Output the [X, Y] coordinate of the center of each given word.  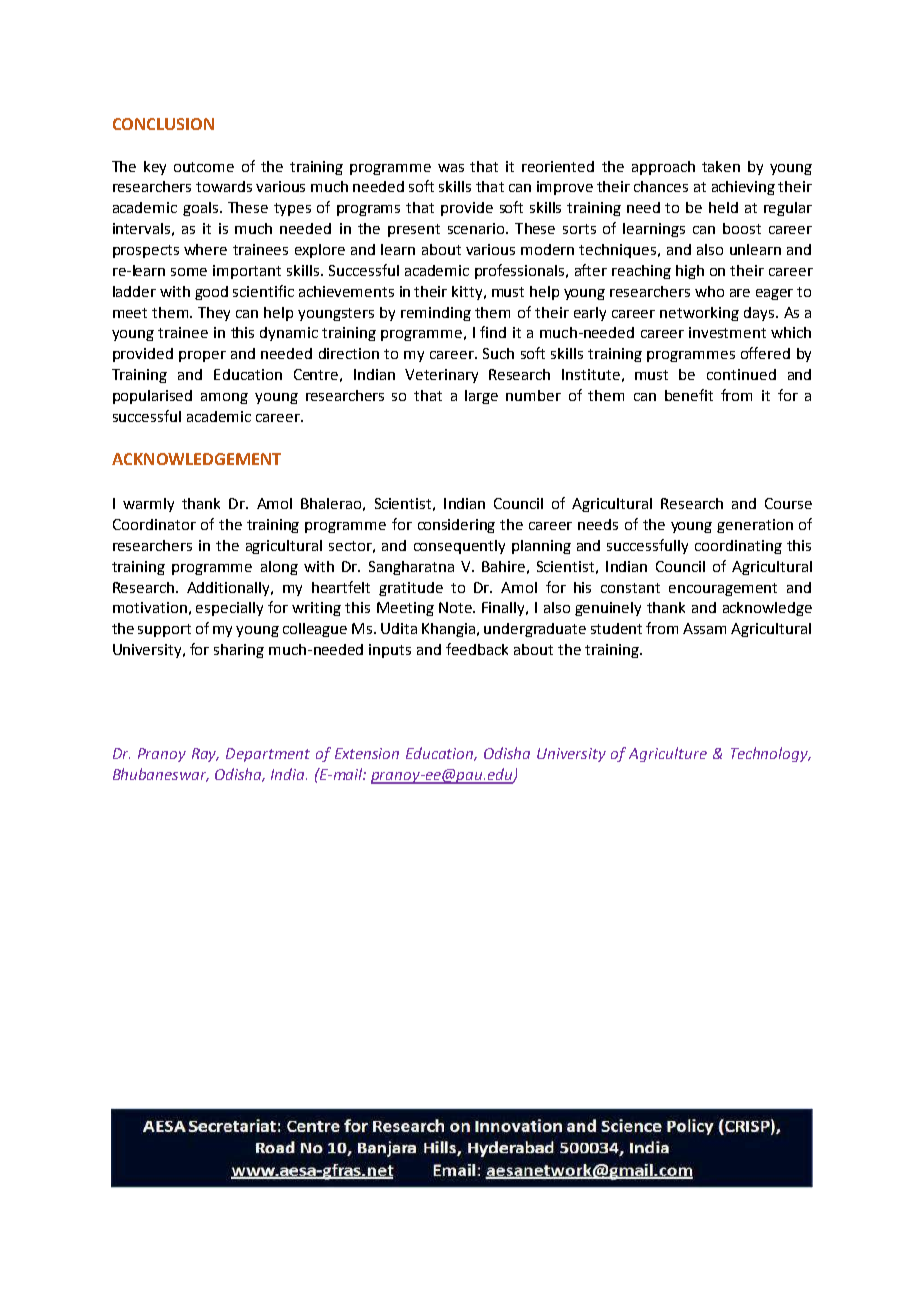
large [481, 397]
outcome [204, 167]
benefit [689, 395]
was [451, 168]
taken [721, 166]
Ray [205, 755]
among [224, 398]
